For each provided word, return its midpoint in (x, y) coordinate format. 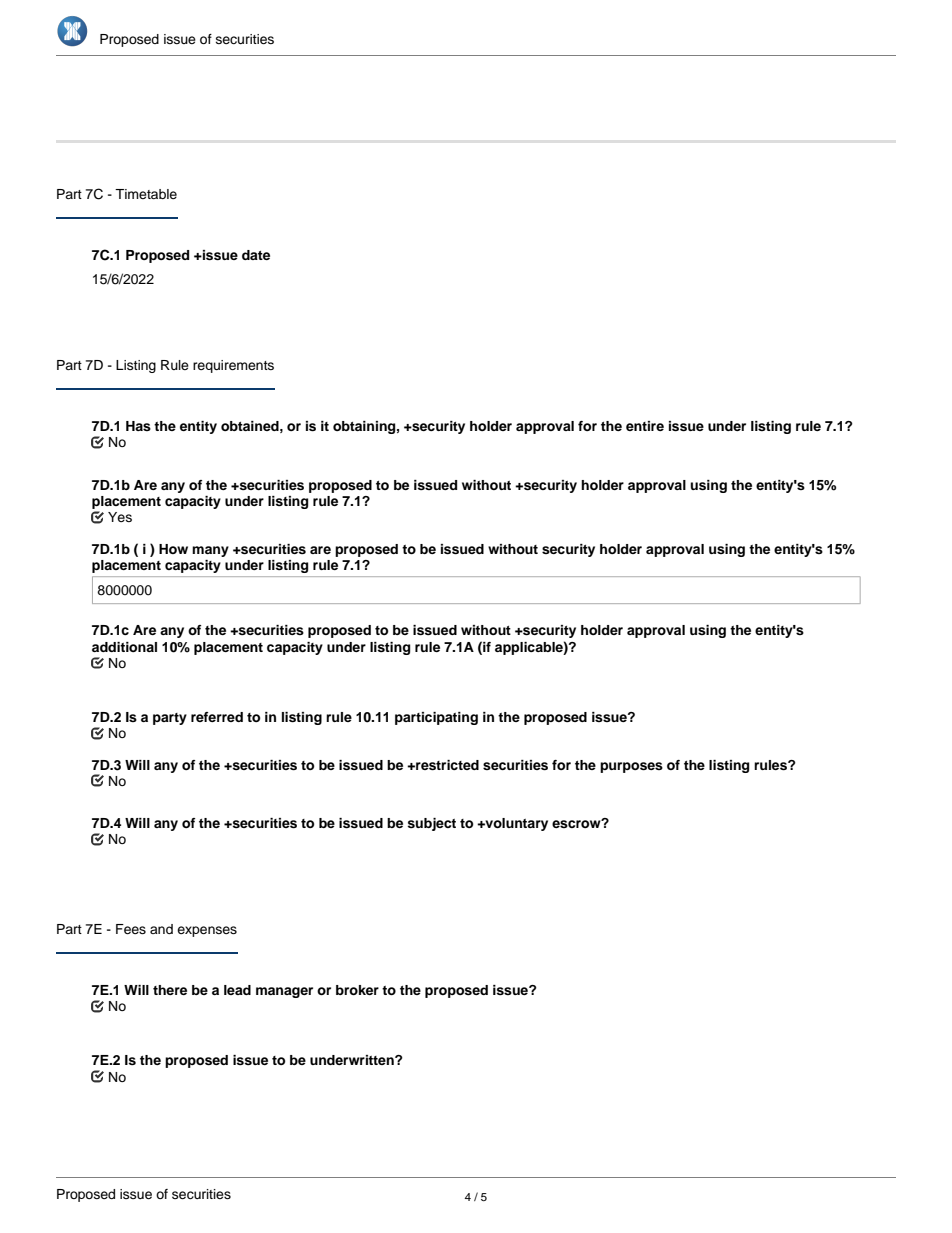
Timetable (146, 194)
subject (431, 824)
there (170, 990)
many (210, 551)
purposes (631, 767)
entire (645, 426)
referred (217, 717)
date (256, 255)
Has (138, 426)
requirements (233, 366)
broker (357, 990)
